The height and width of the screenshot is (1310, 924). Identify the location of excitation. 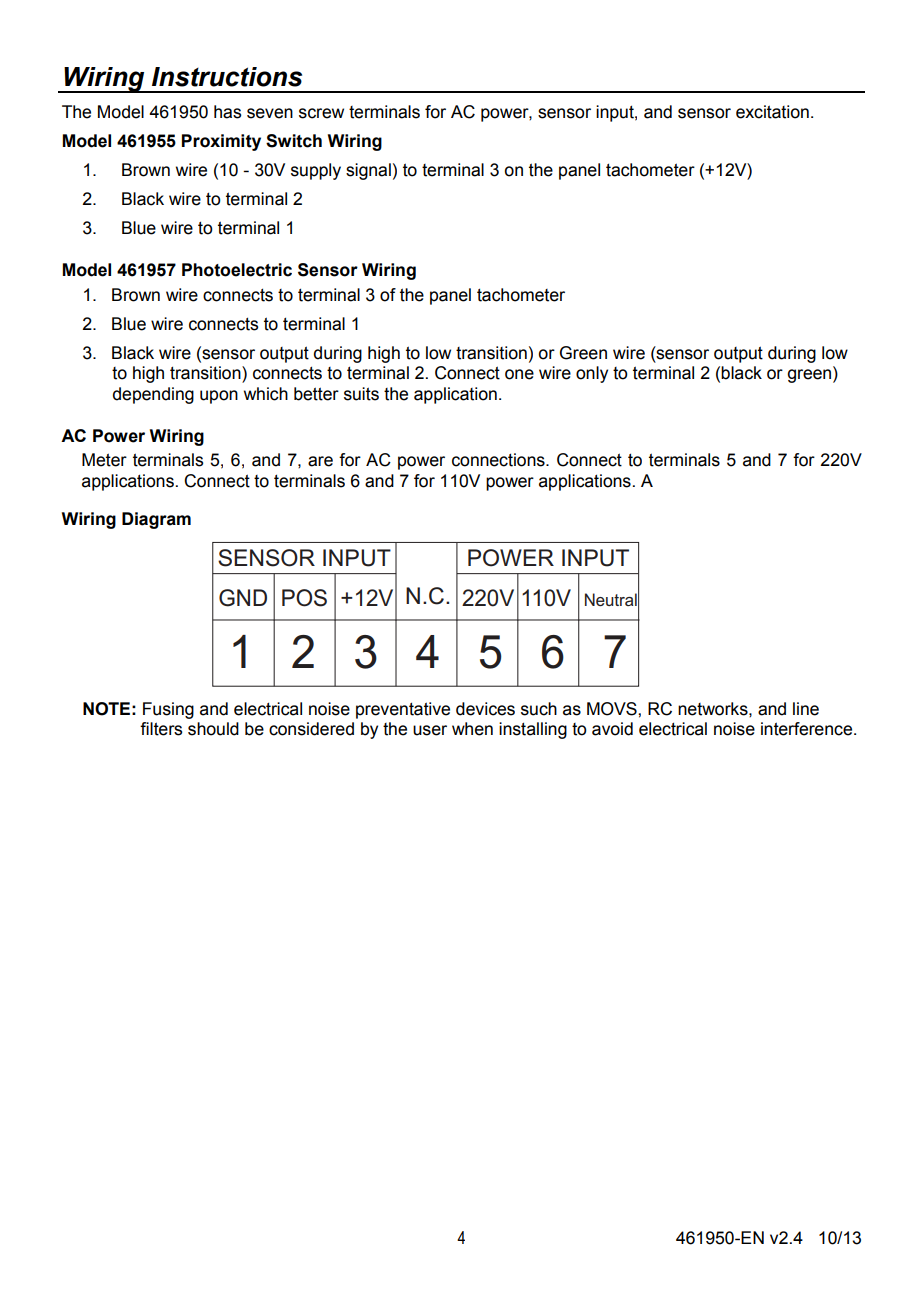
(772, 112).
